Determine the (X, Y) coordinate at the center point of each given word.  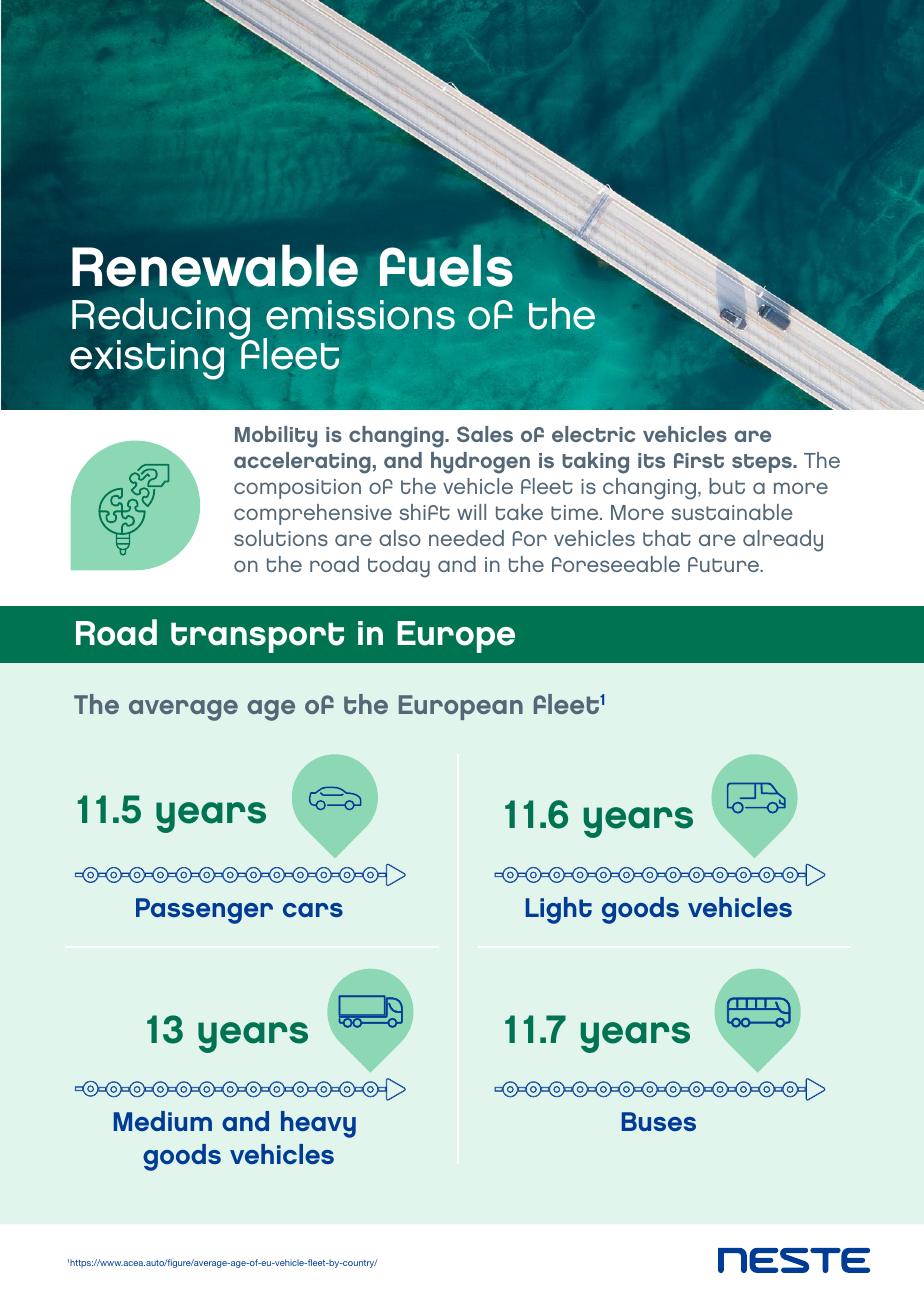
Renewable (215, 265)
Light (559, 910)
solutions (281, 538)
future (725, 564)
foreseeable (616, 564)
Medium (163, 1121)
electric (594, 434)
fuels (446, 266)
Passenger (204, 911)
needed (466, 538)
